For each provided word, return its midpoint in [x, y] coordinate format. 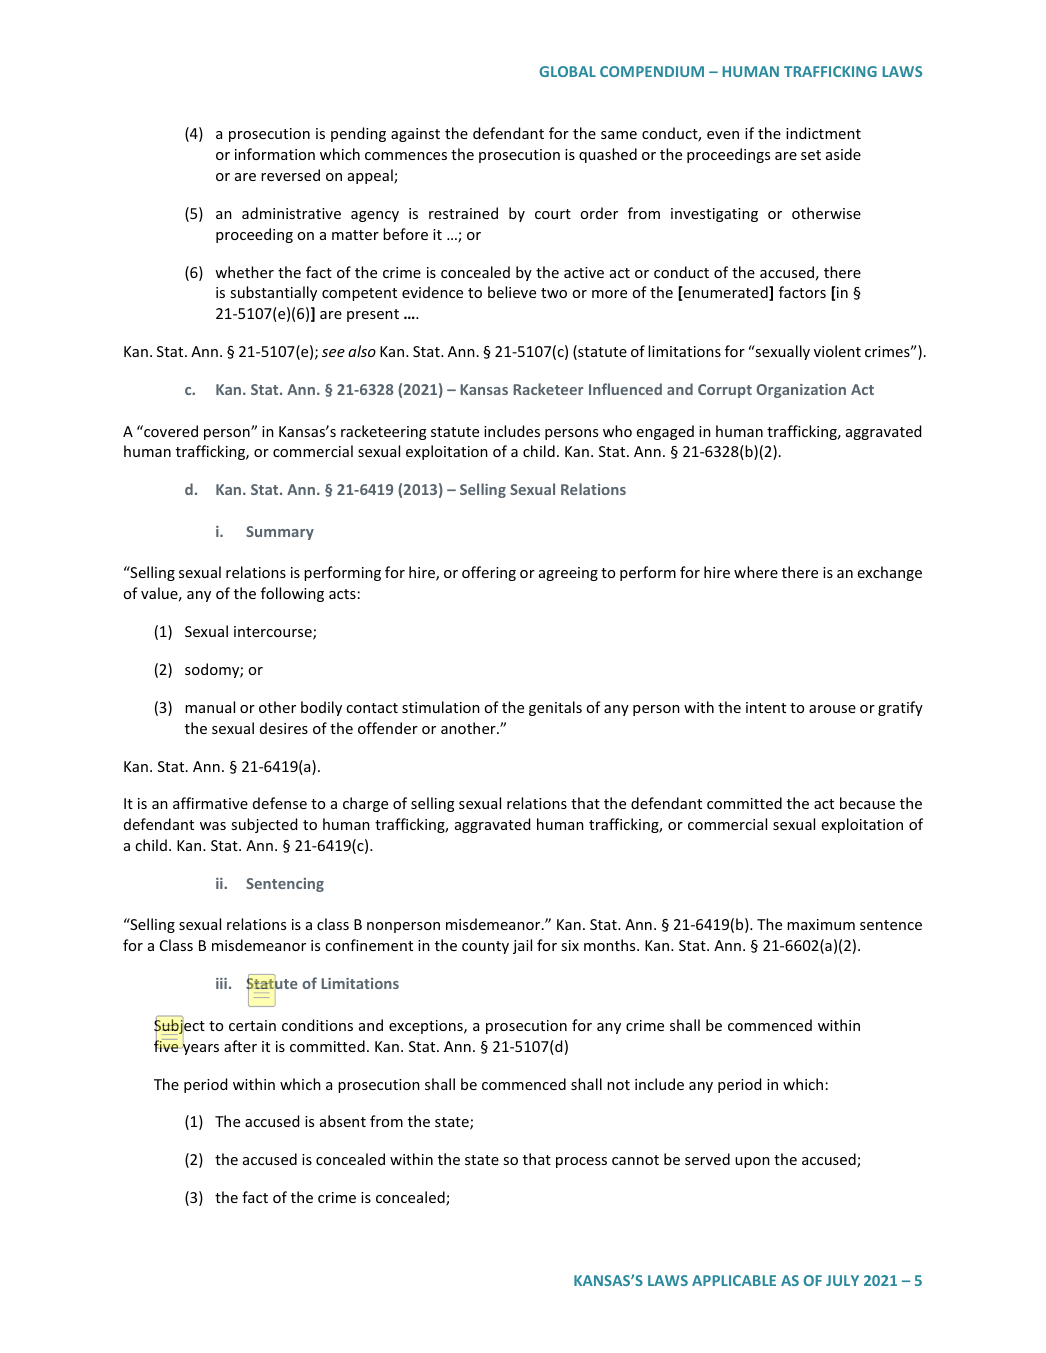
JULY [842, 1280]
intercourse [274, 633]
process [581, 1162]
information [275, 154]
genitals [555, 708]
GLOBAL [567, 71]
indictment [823, 133]
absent [343, 1121]
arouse [832, 709]
